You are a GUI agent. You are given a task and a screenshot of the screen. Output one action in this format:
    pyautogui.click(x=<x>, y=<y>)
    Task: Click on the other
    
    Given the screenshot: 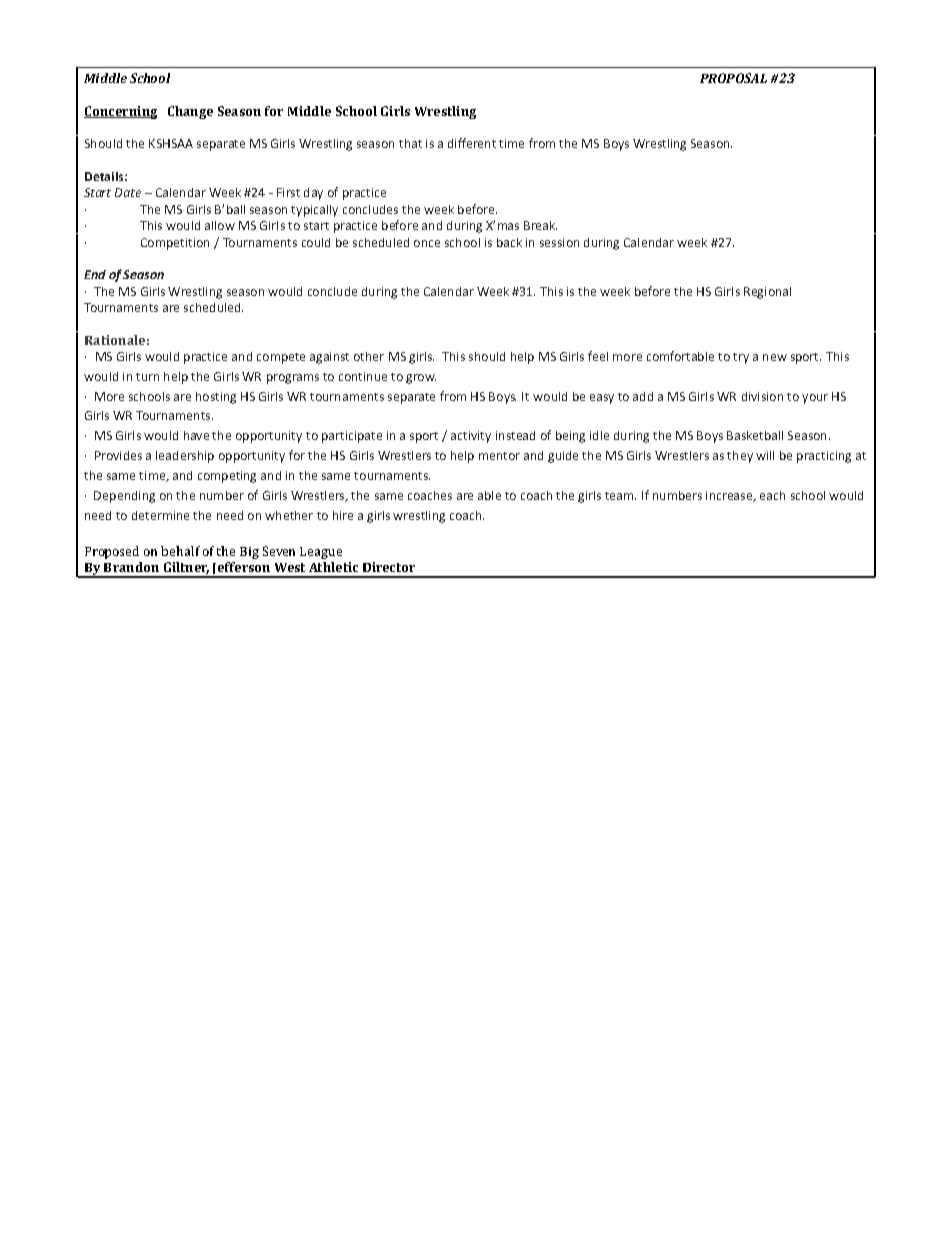 What is the action you would take?
    pyautogui.click(x=369, y=356)
